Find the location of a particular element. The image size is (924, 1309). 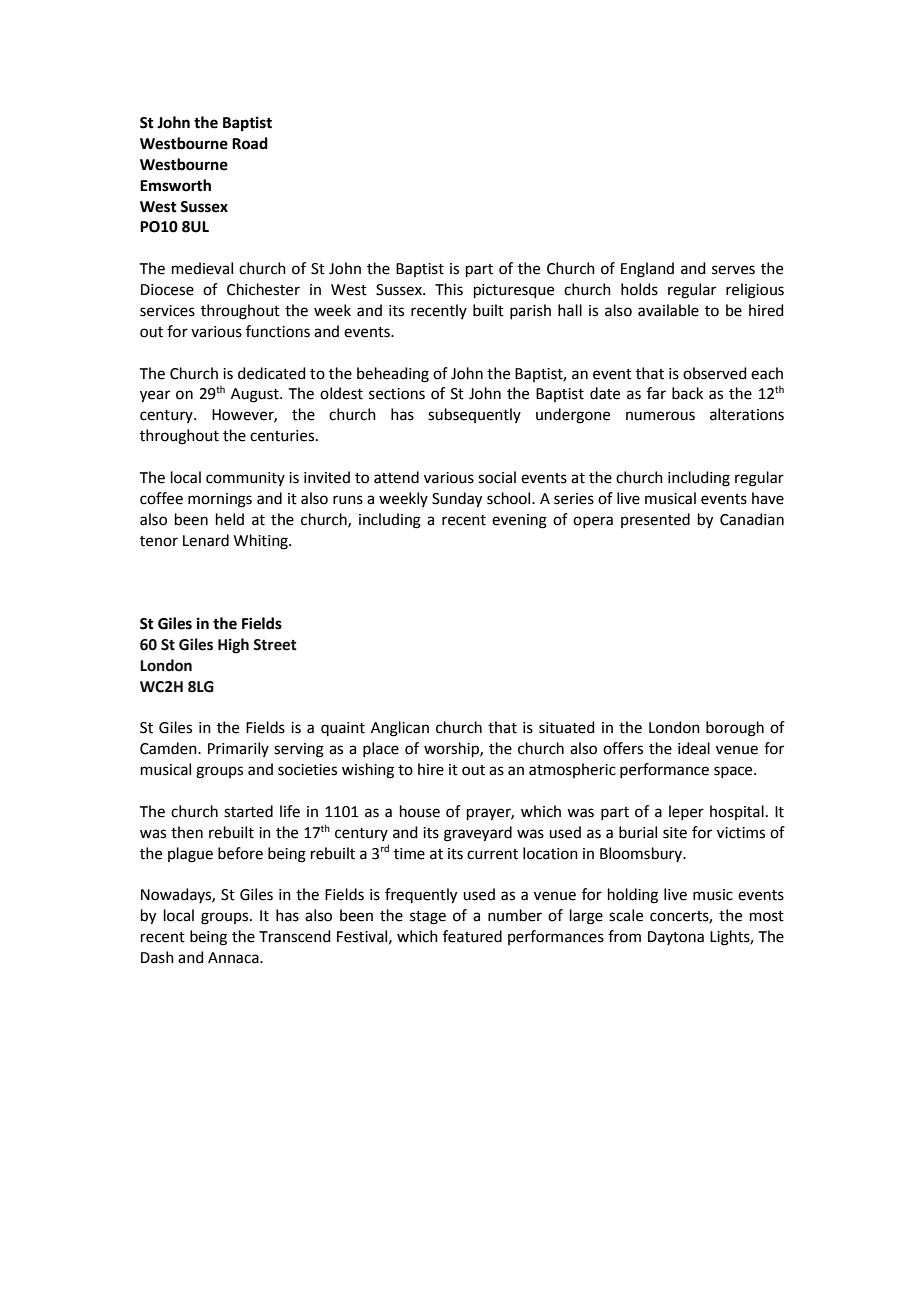

borough is located at coordinates (735, 729).
